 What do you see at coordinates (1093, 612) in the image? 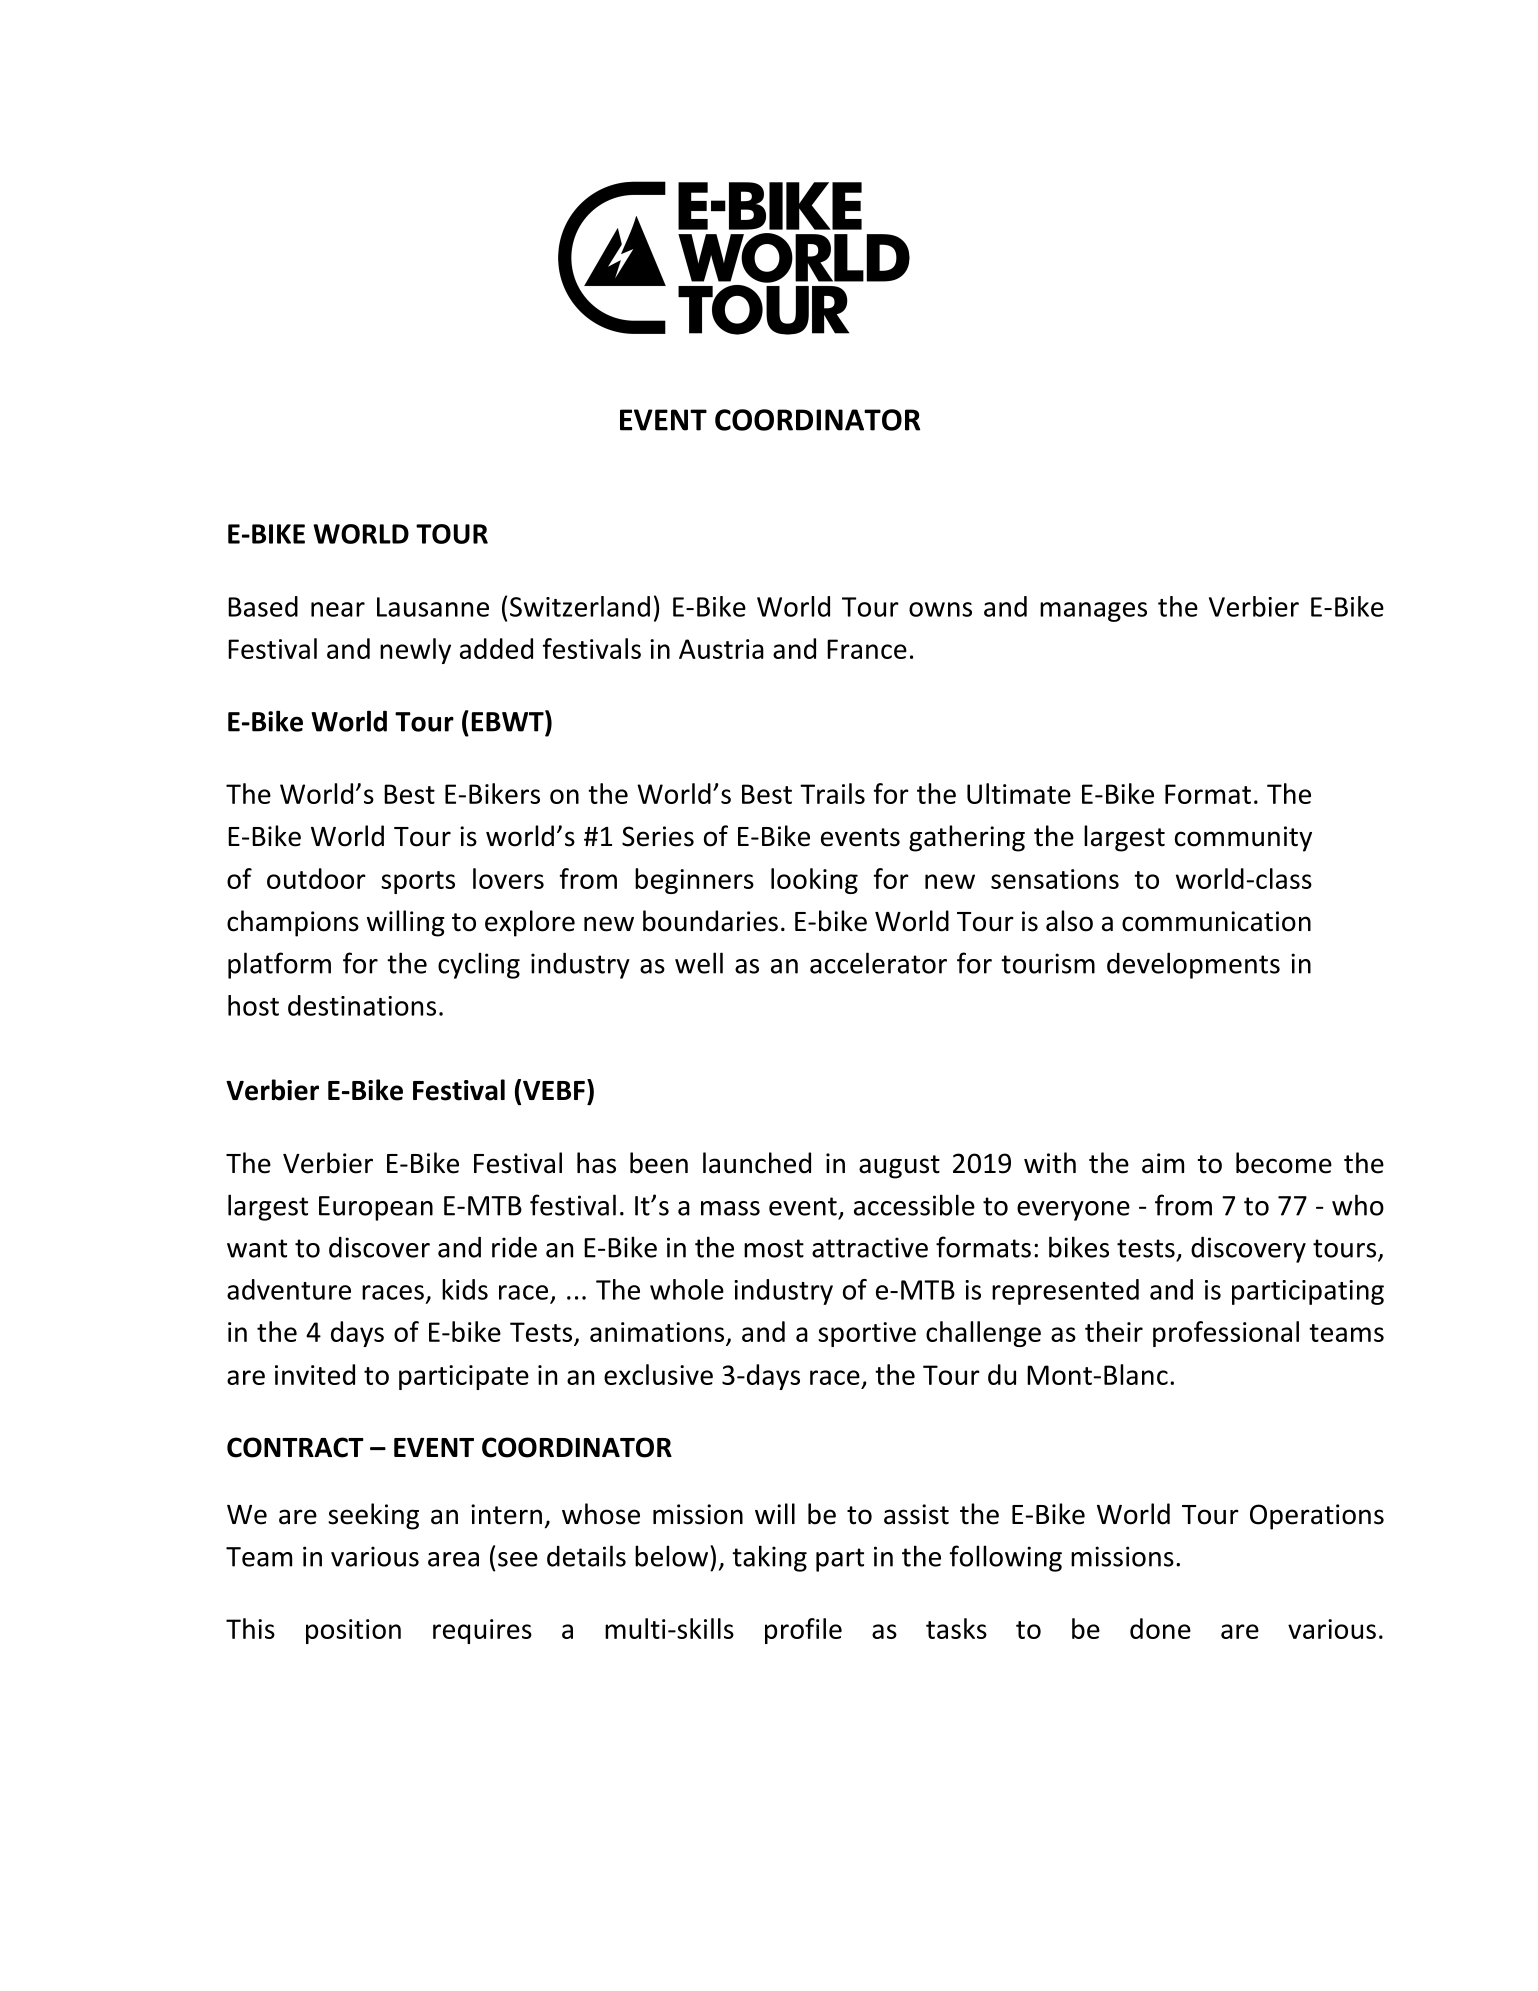
I see `manages` at bounding box center [1093, 612].
